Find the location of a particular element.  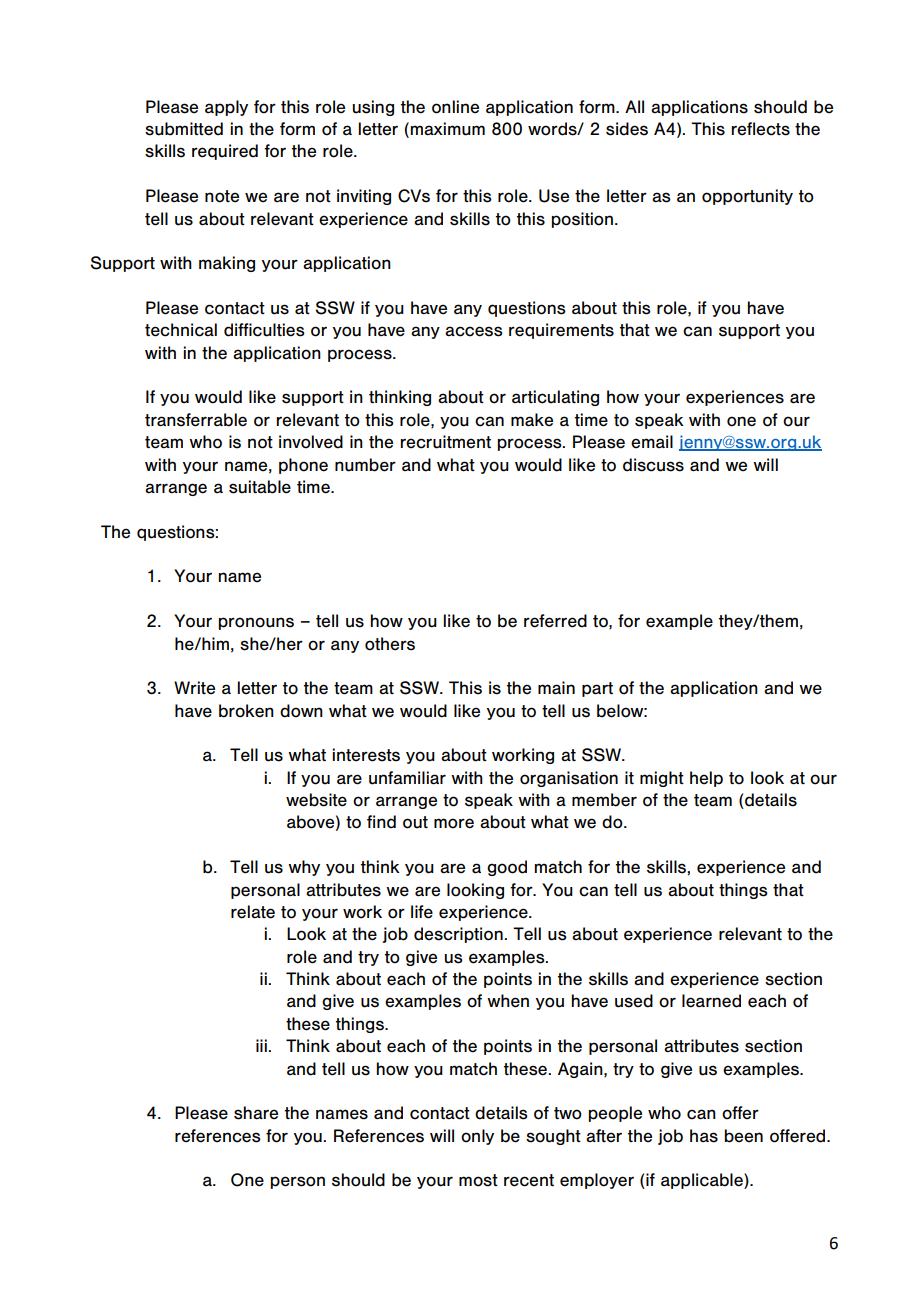

has is located at coordinates (704, 1136).
